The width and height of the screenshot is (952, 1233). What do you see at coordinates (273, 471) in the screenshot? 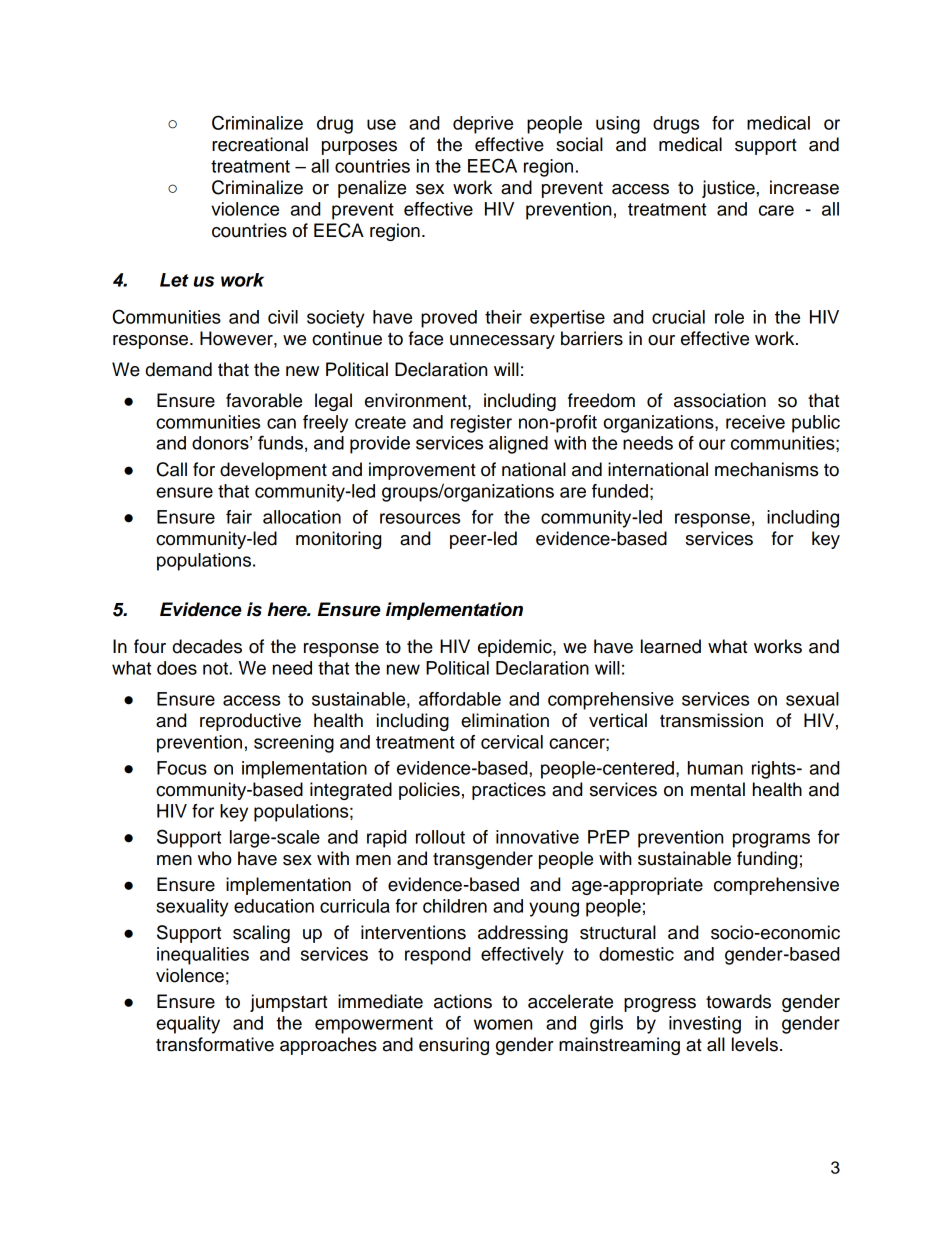
I see `development` at bounding box center [273, 471].
